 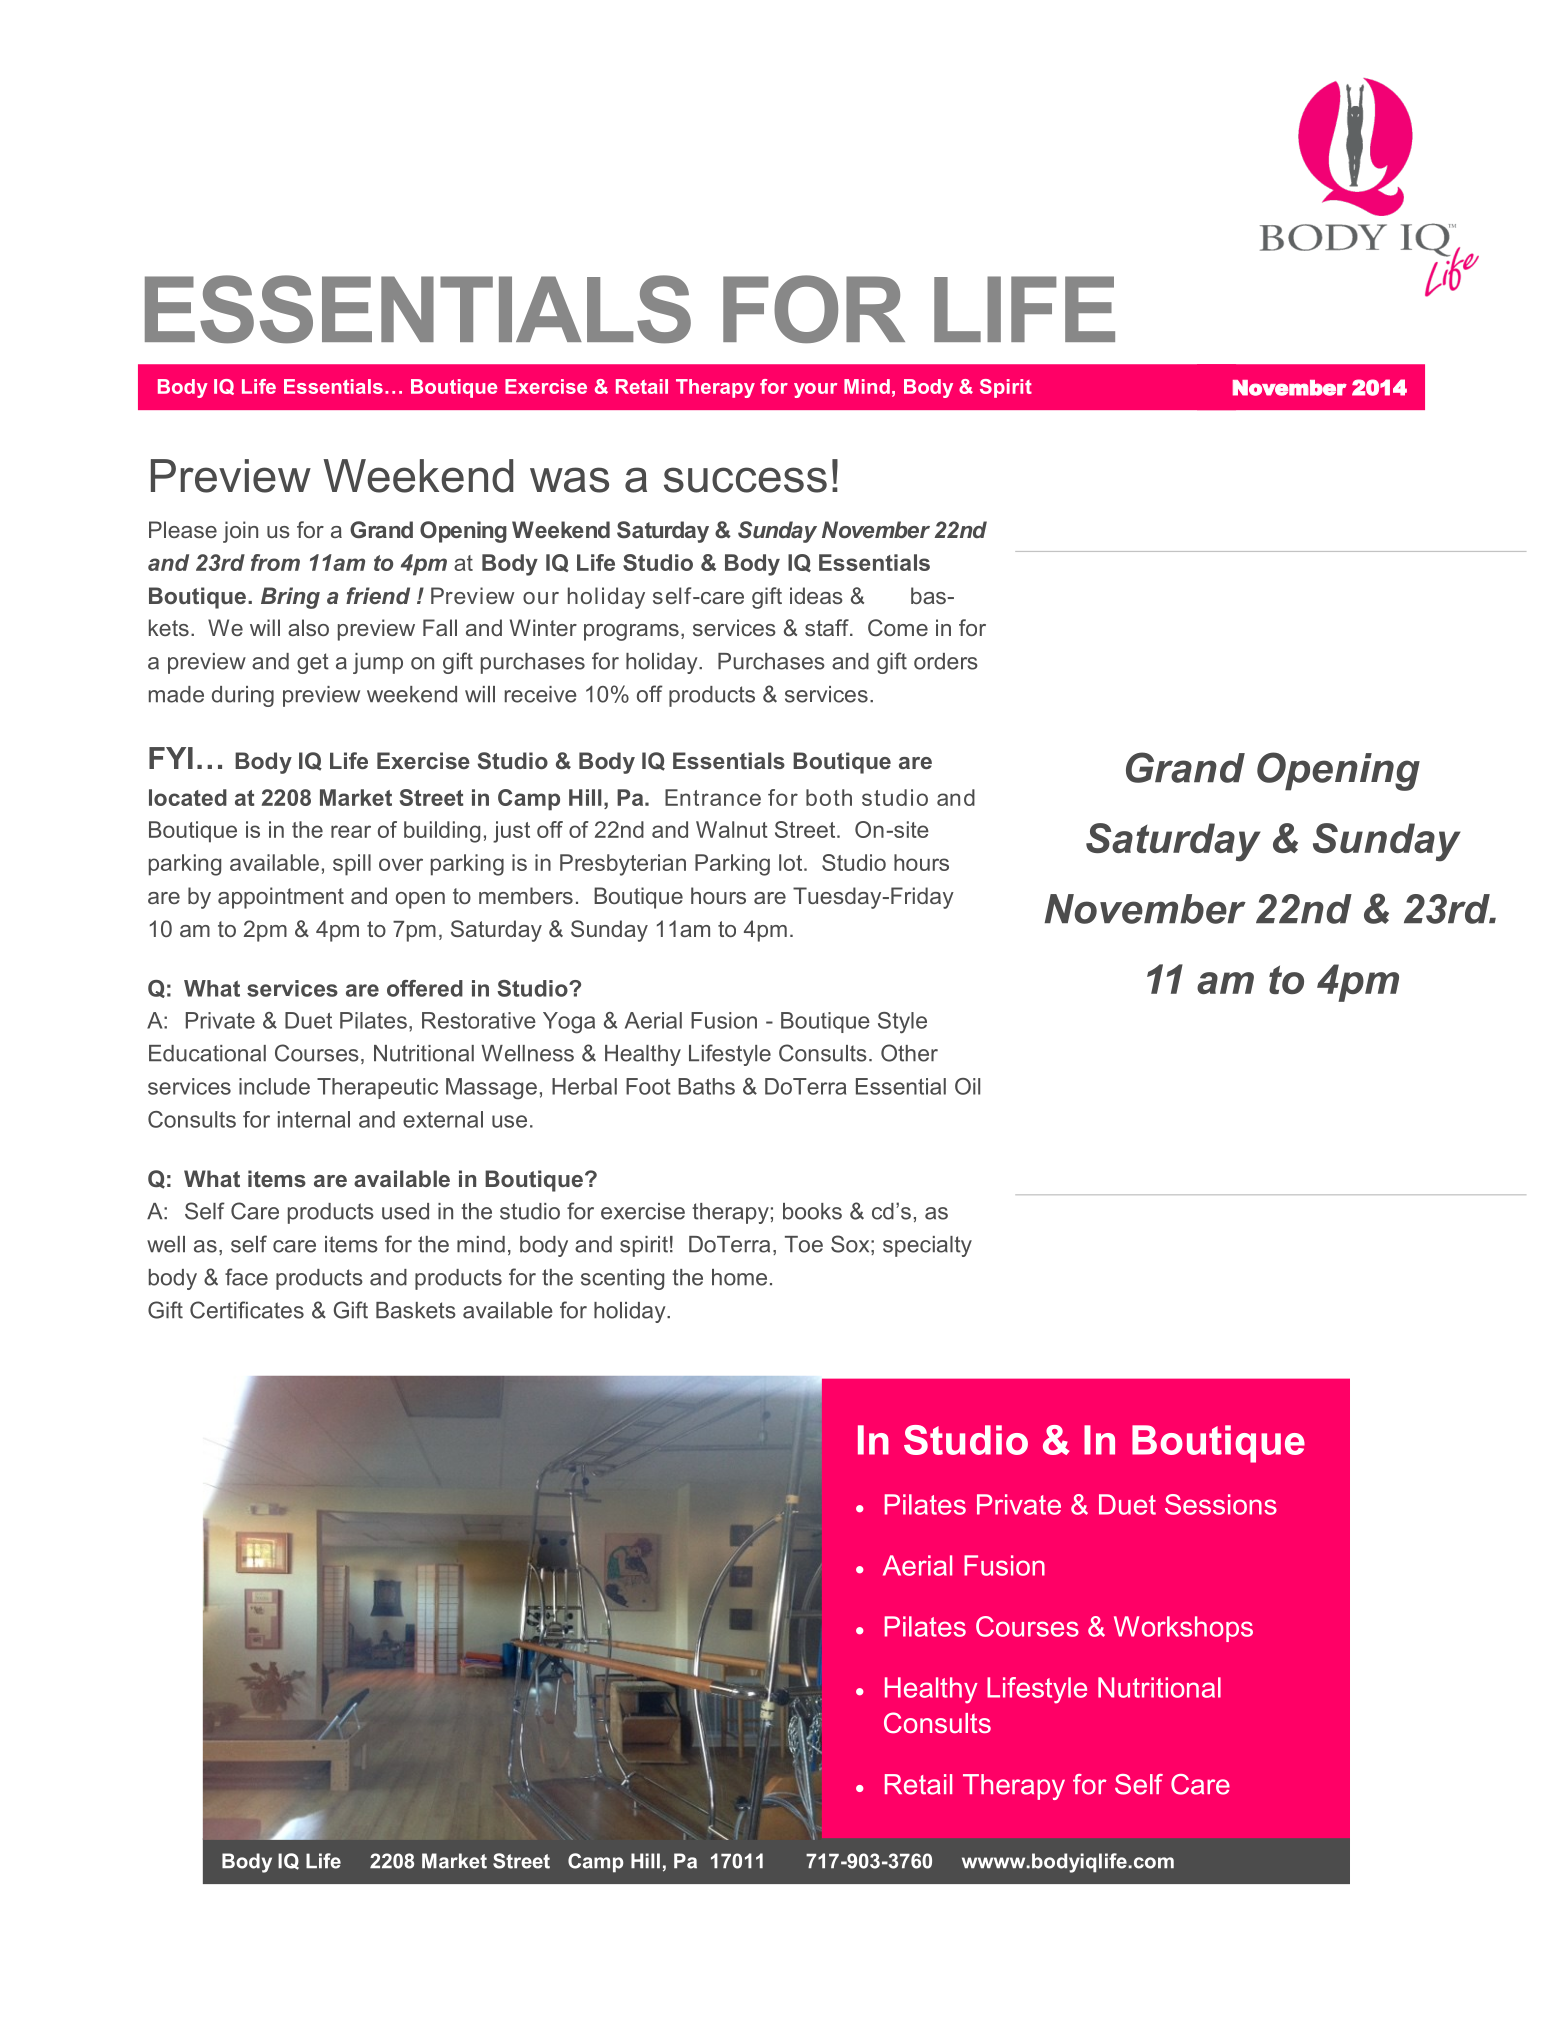 What do you see at coordinates (240, 532) in the document?
I see `join` at bounding box center [240, 532].
